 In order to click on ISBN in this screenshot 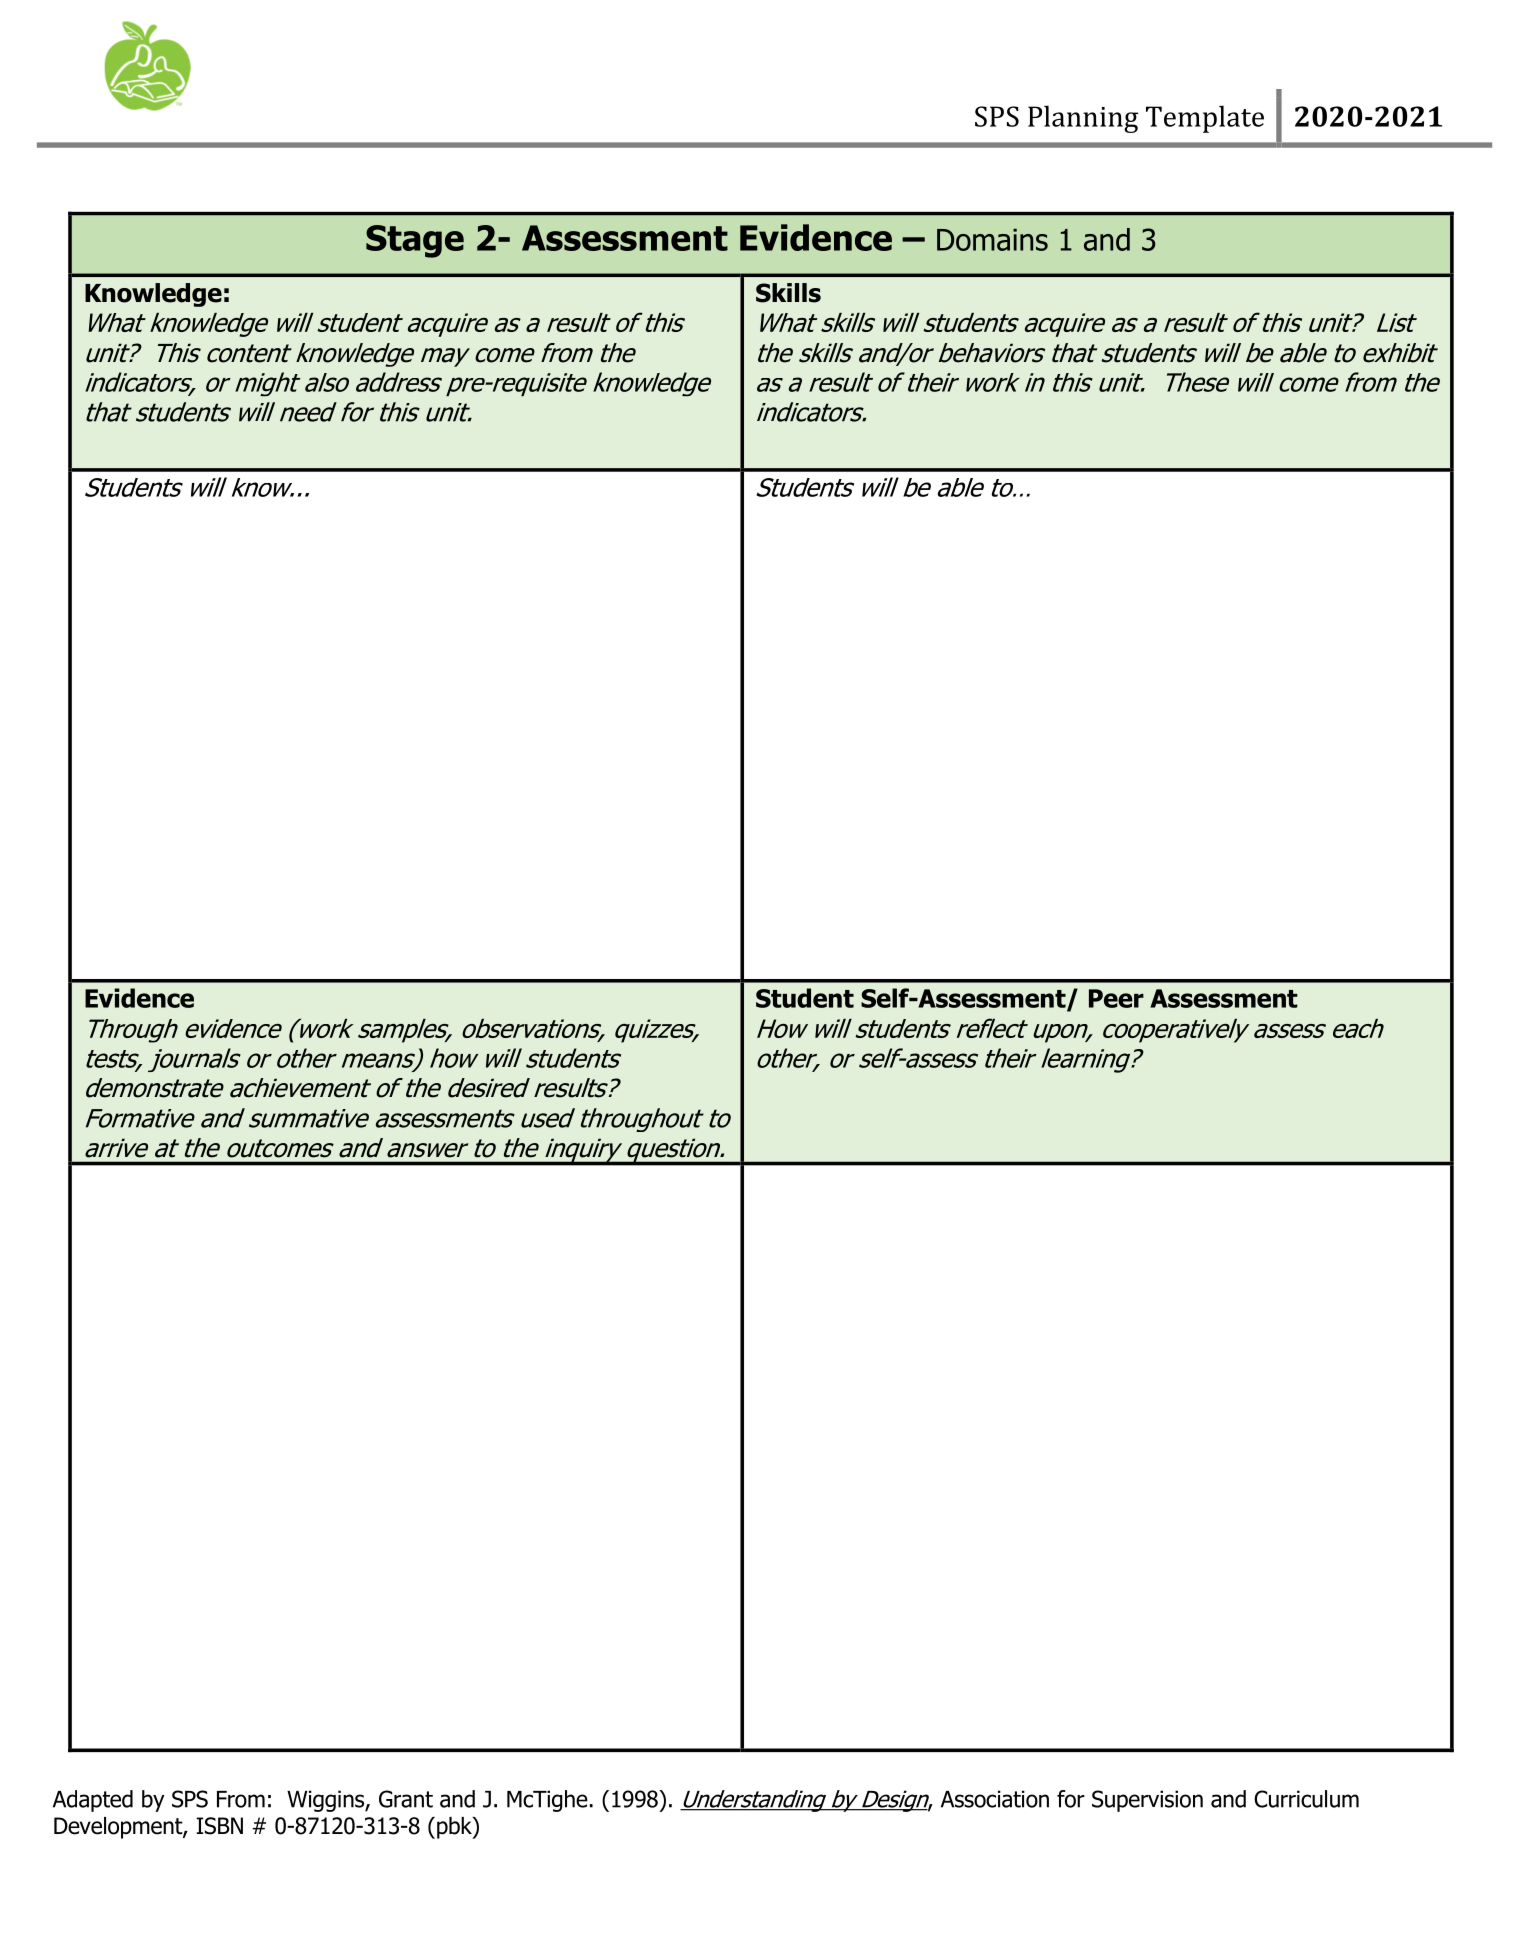, I will do `click(219, 1826)`.
